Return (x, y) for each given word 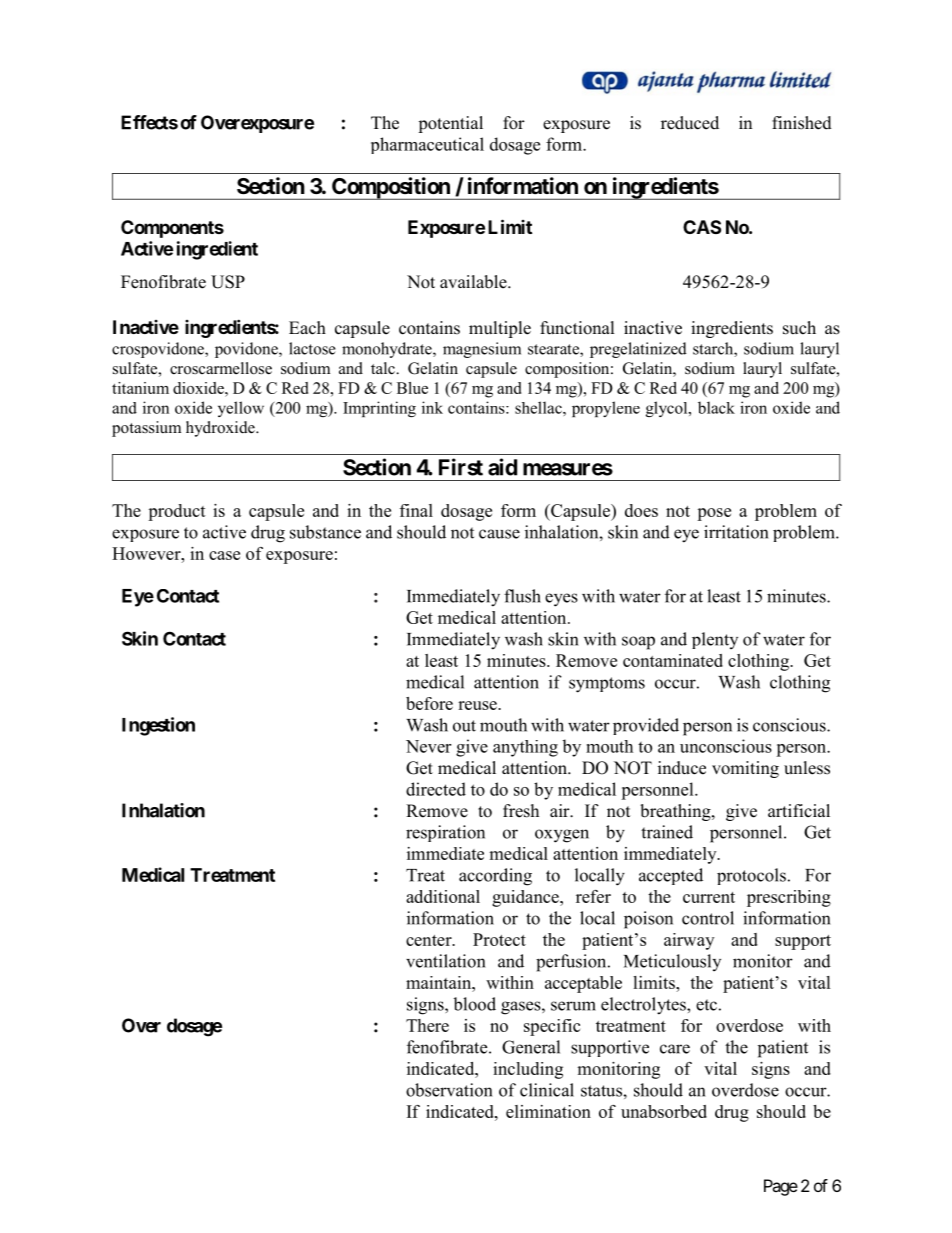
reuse (478, 705)
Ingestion (158, 726)
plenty (715, 640)
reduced (690, 123)
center (430, 940)
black (716, 407)
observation (449, 1090)
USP (228, 282)
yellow (241, 409)
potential (450, 124)
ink (432, 407)
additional (443, 896)
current (709, 897)
